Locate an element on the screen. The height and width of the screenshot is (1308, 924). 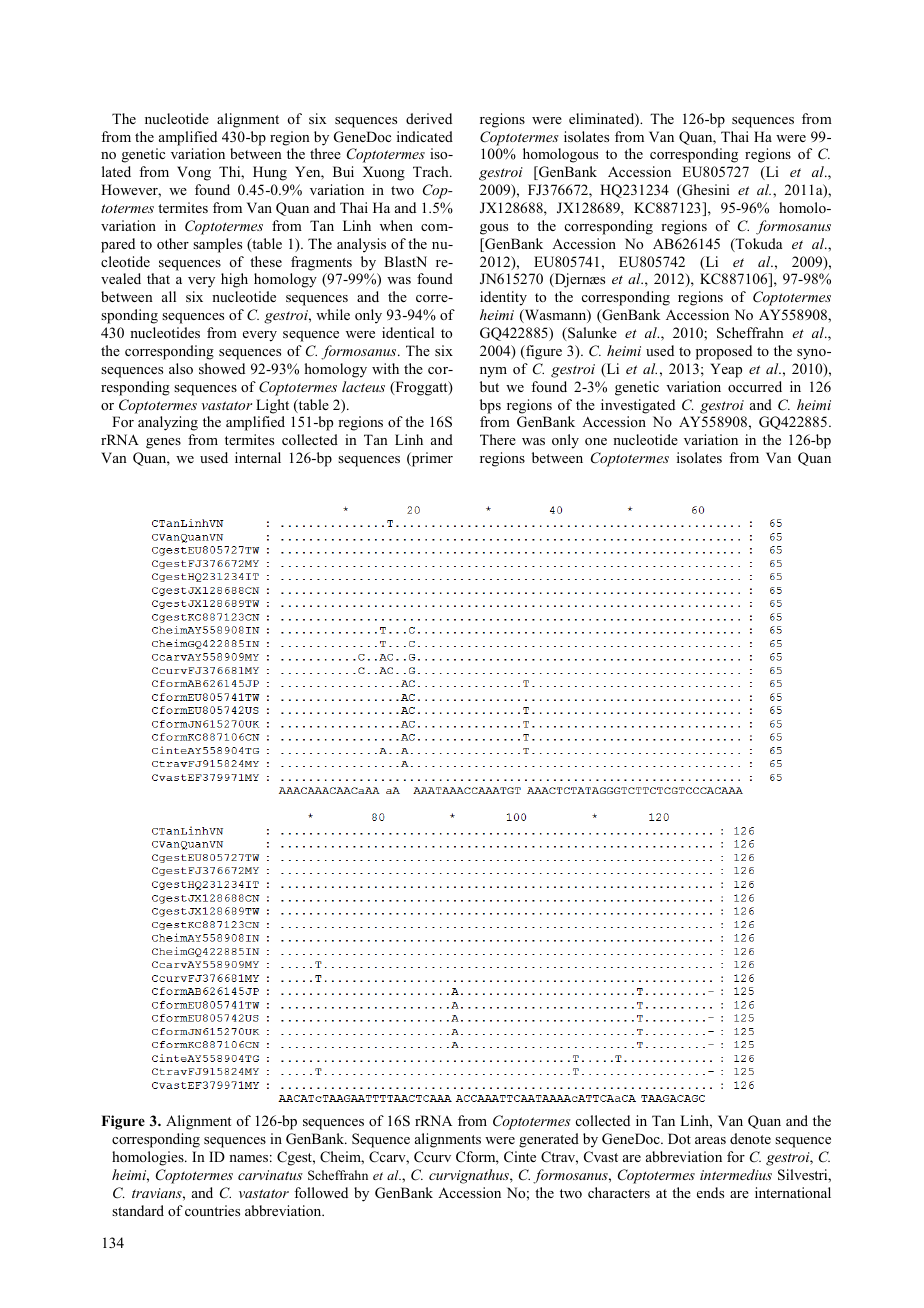
Dot is located at coordinates (679, 1138).
